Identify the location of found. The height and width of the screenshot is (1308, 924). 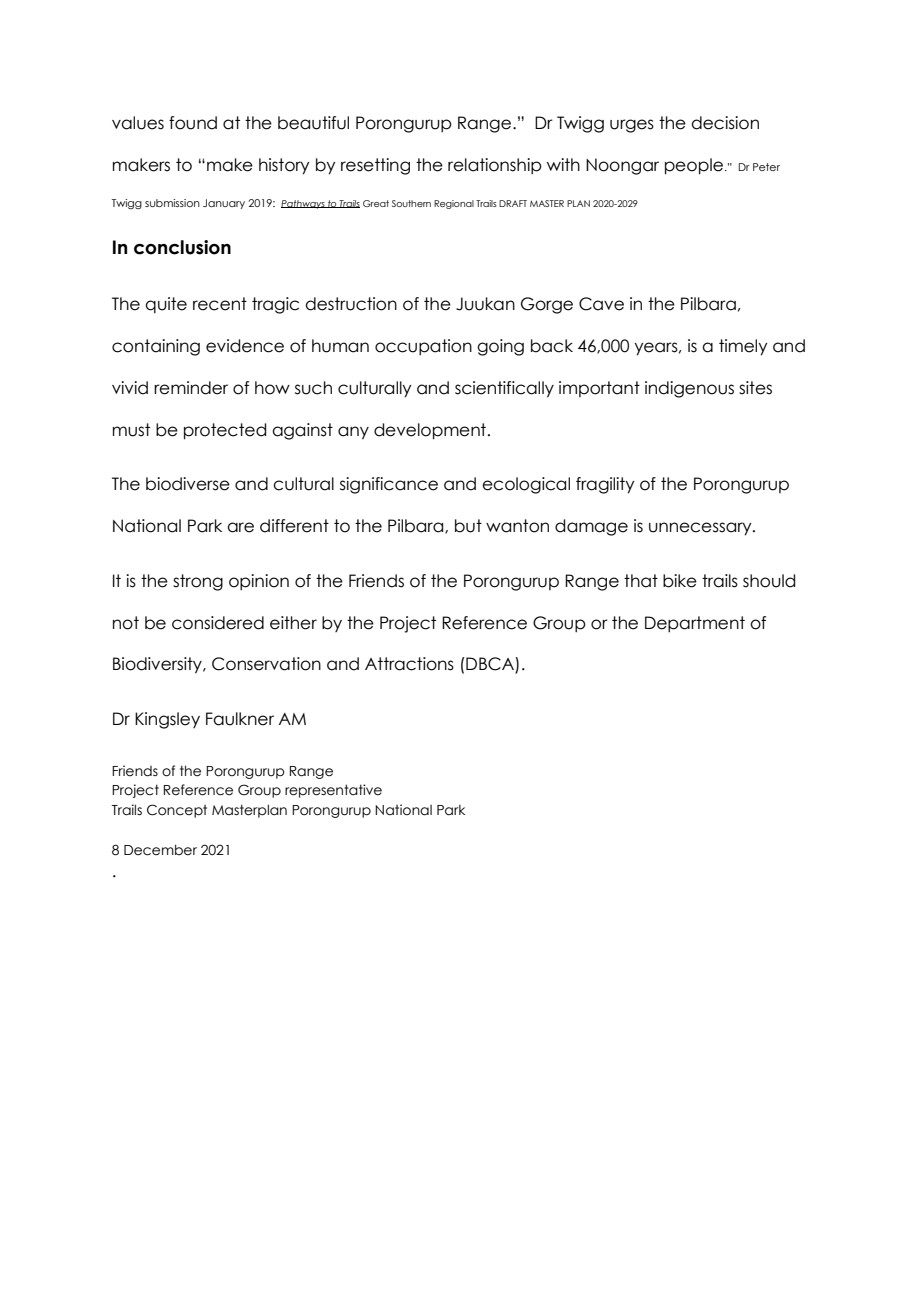
(193, 123).
